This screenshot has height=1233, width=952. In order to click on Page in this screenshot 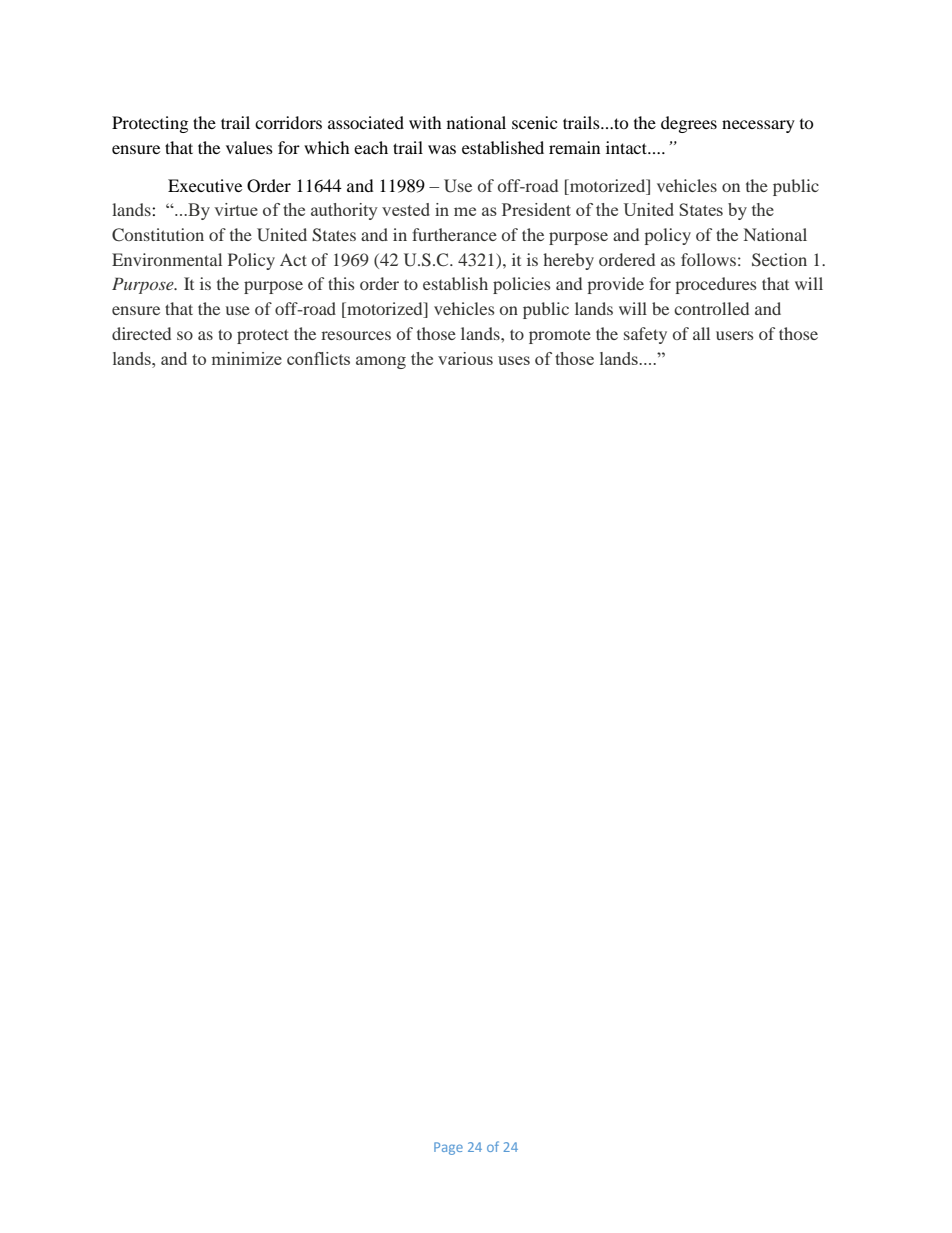, I will do `click(448, 1148)`.
